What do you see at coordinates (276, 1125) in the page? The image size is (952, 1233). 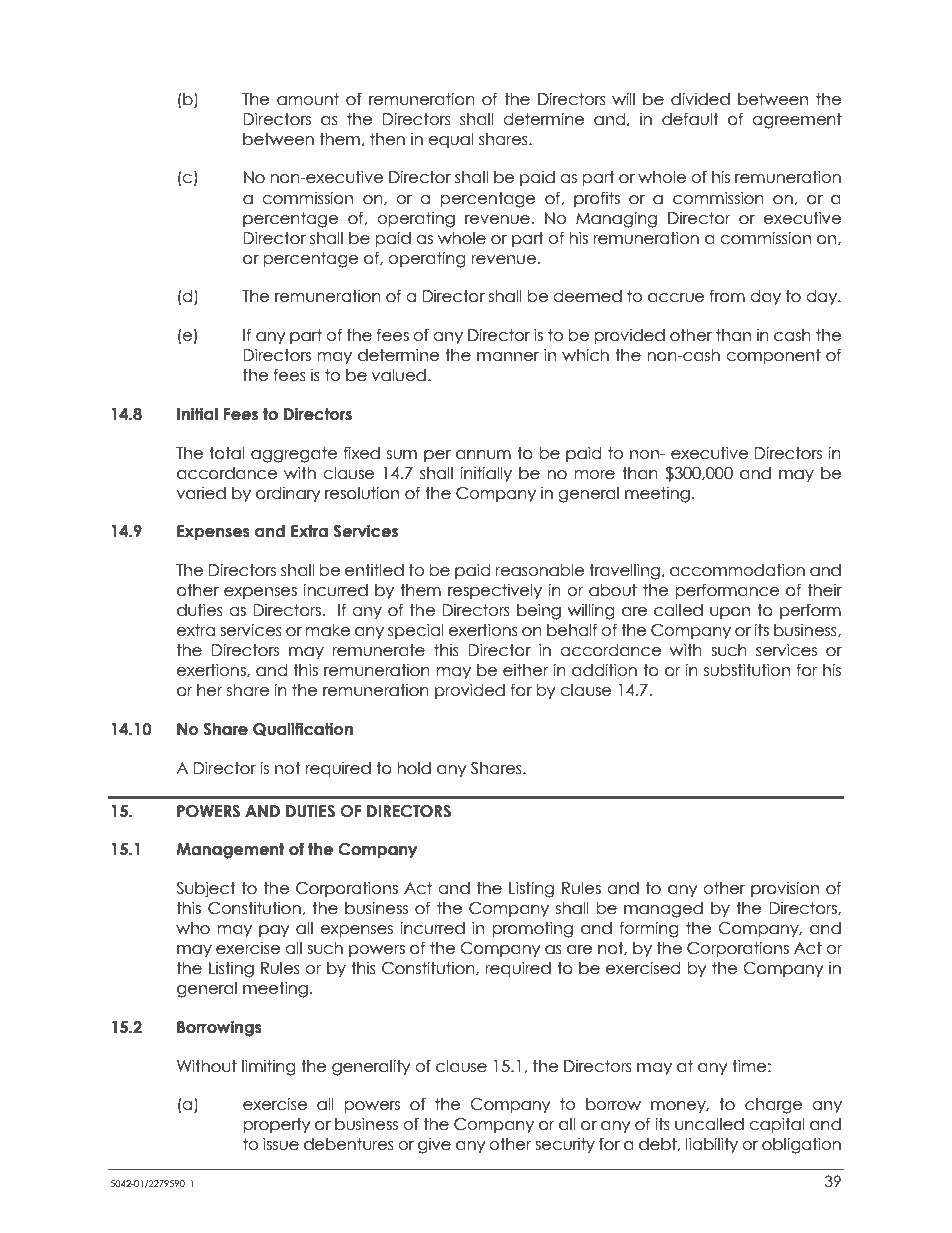 I see `property` at bounding box center [276, 1125].
